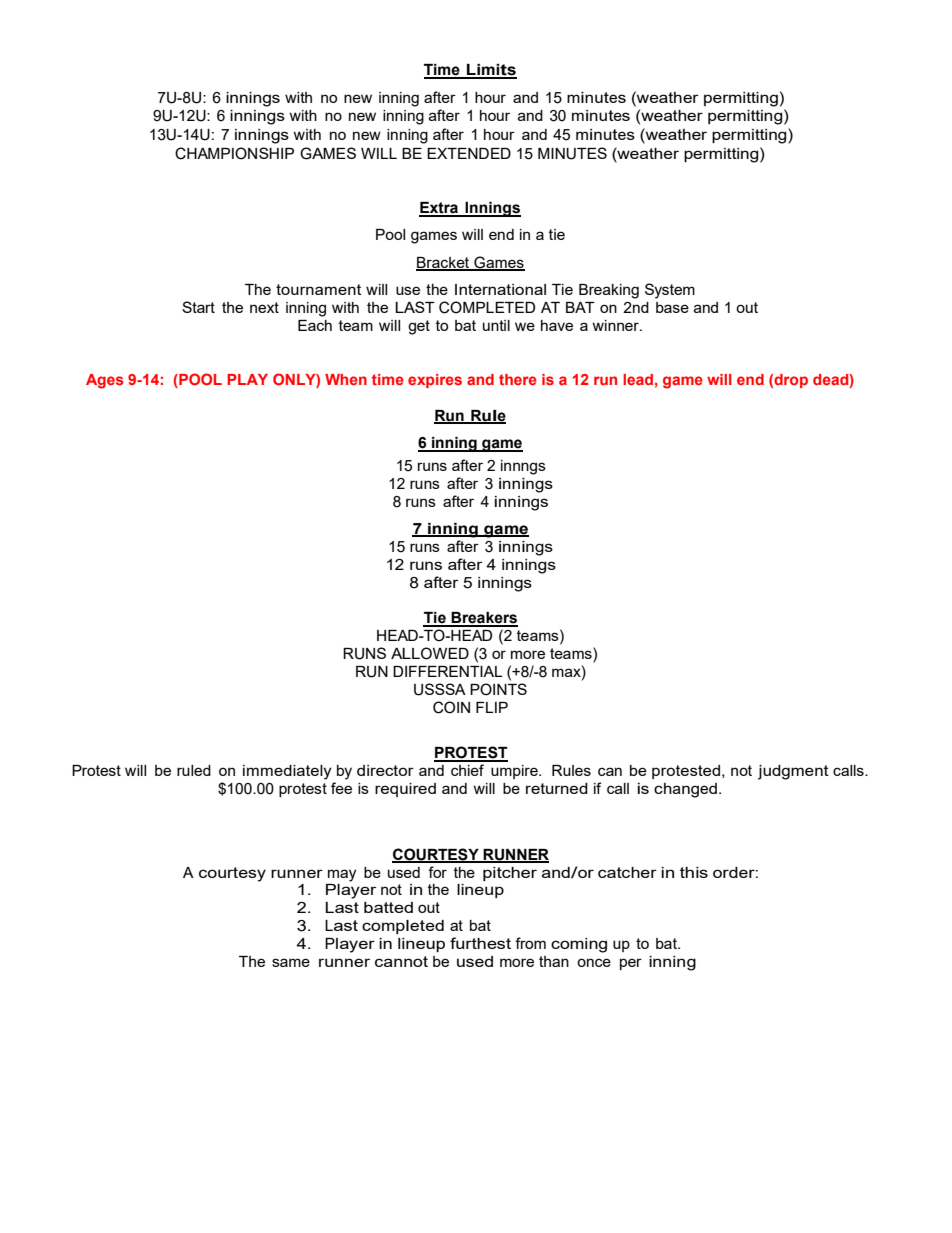  I want to click on CHAMPIONSHIP, so click(234, 153).
